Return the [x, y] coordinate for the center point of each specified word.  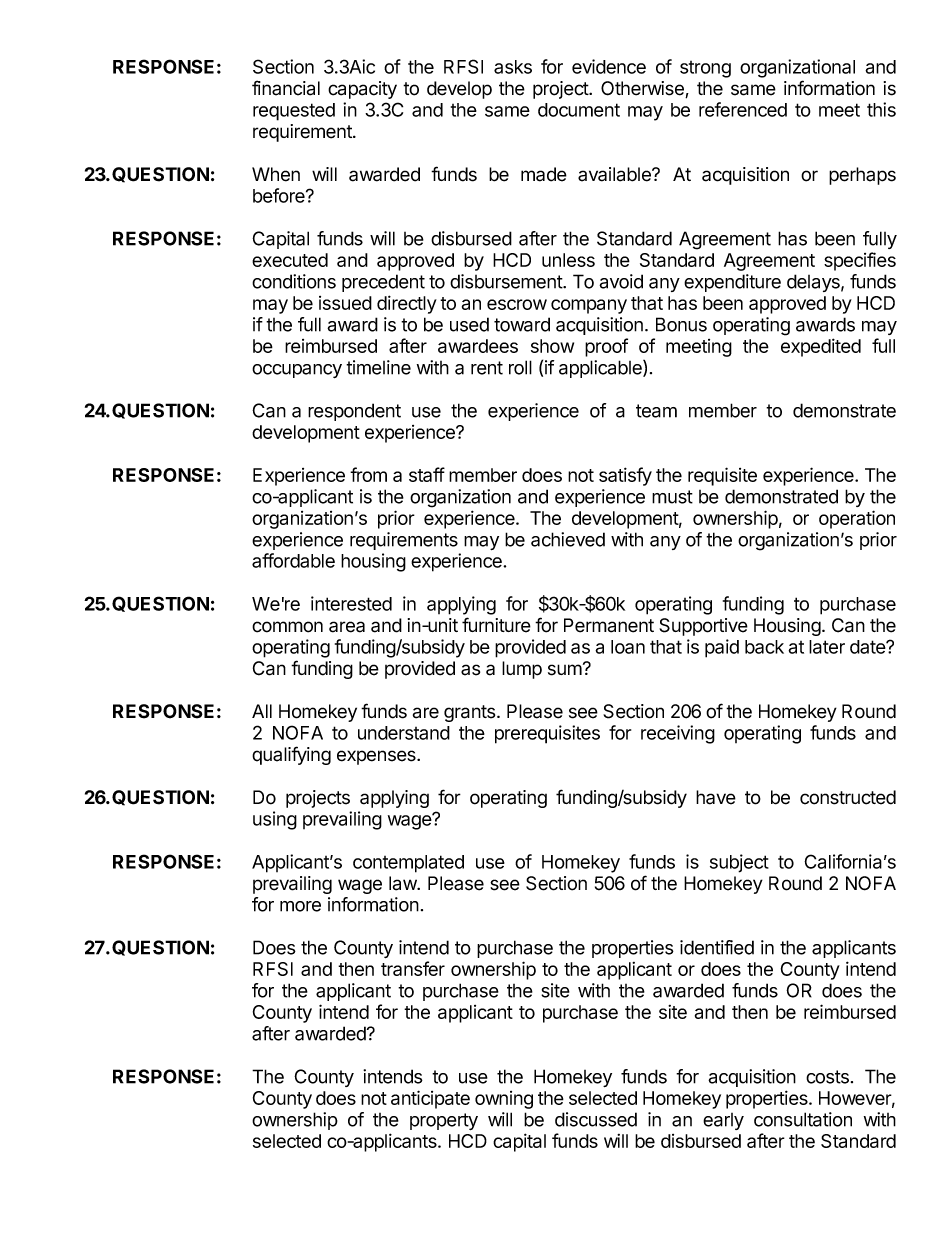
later [827, 647]
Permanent [609, 625]
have [716, 797]
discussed [596, 1119]
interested [351, 603]
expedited [821, 347]
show [552, 346]
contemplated [408, 864]
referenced [743, 109]
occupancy [297, 371]
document [579, 110]
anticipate [430, 1099]
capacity [362, 90]
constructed [848, 797]
